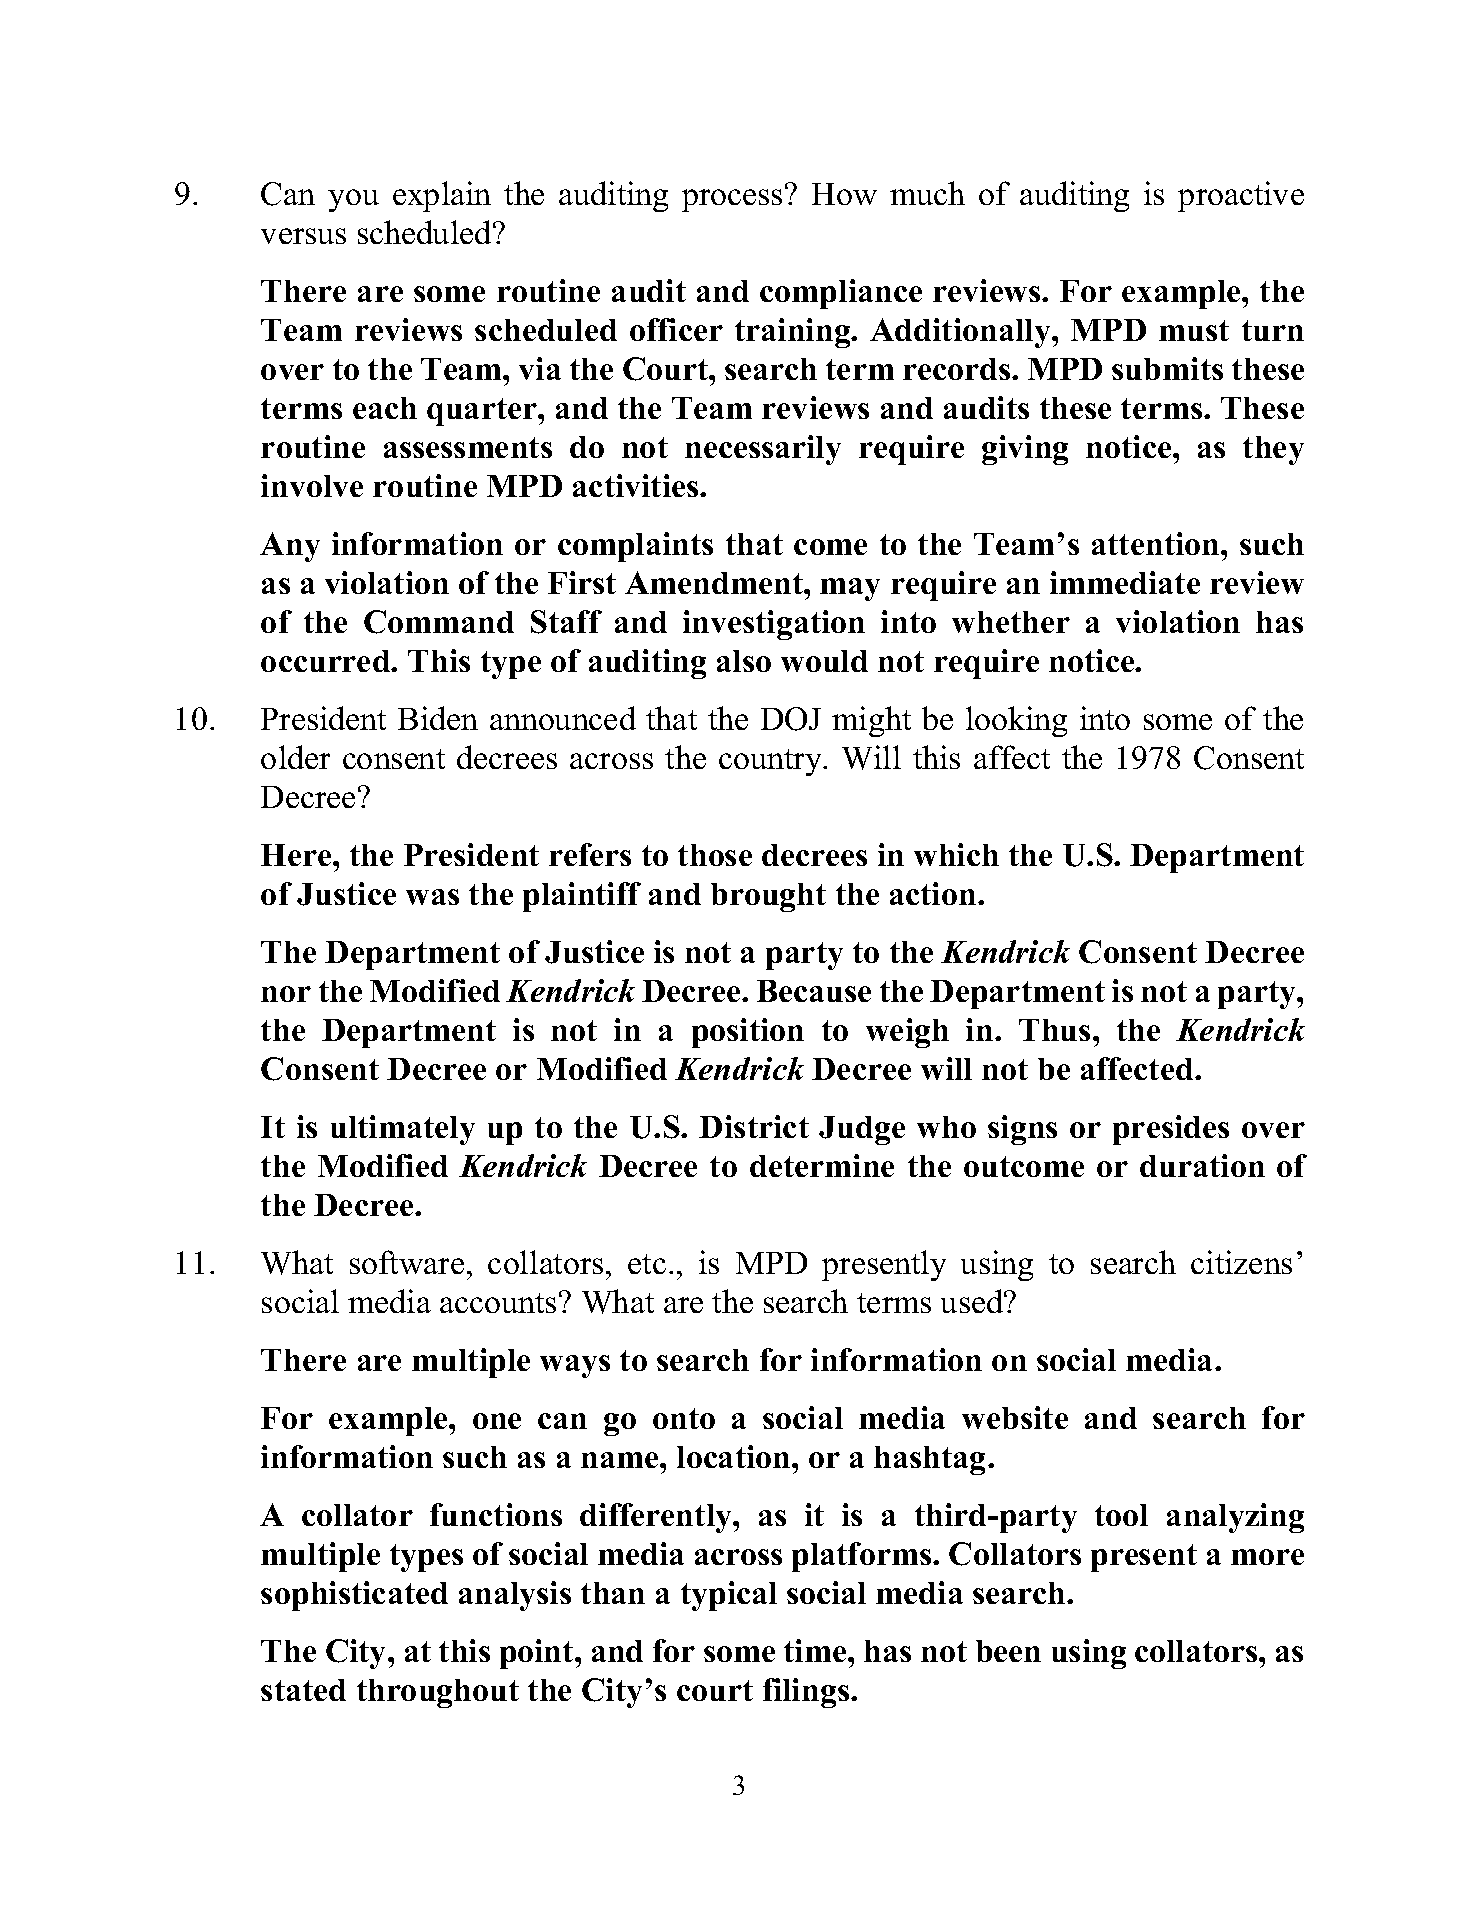 This screenshot has width=1479, height=1914. Describe the element at coordinates (1241, 196) in the screenshot. I see `proactive` at that location.
